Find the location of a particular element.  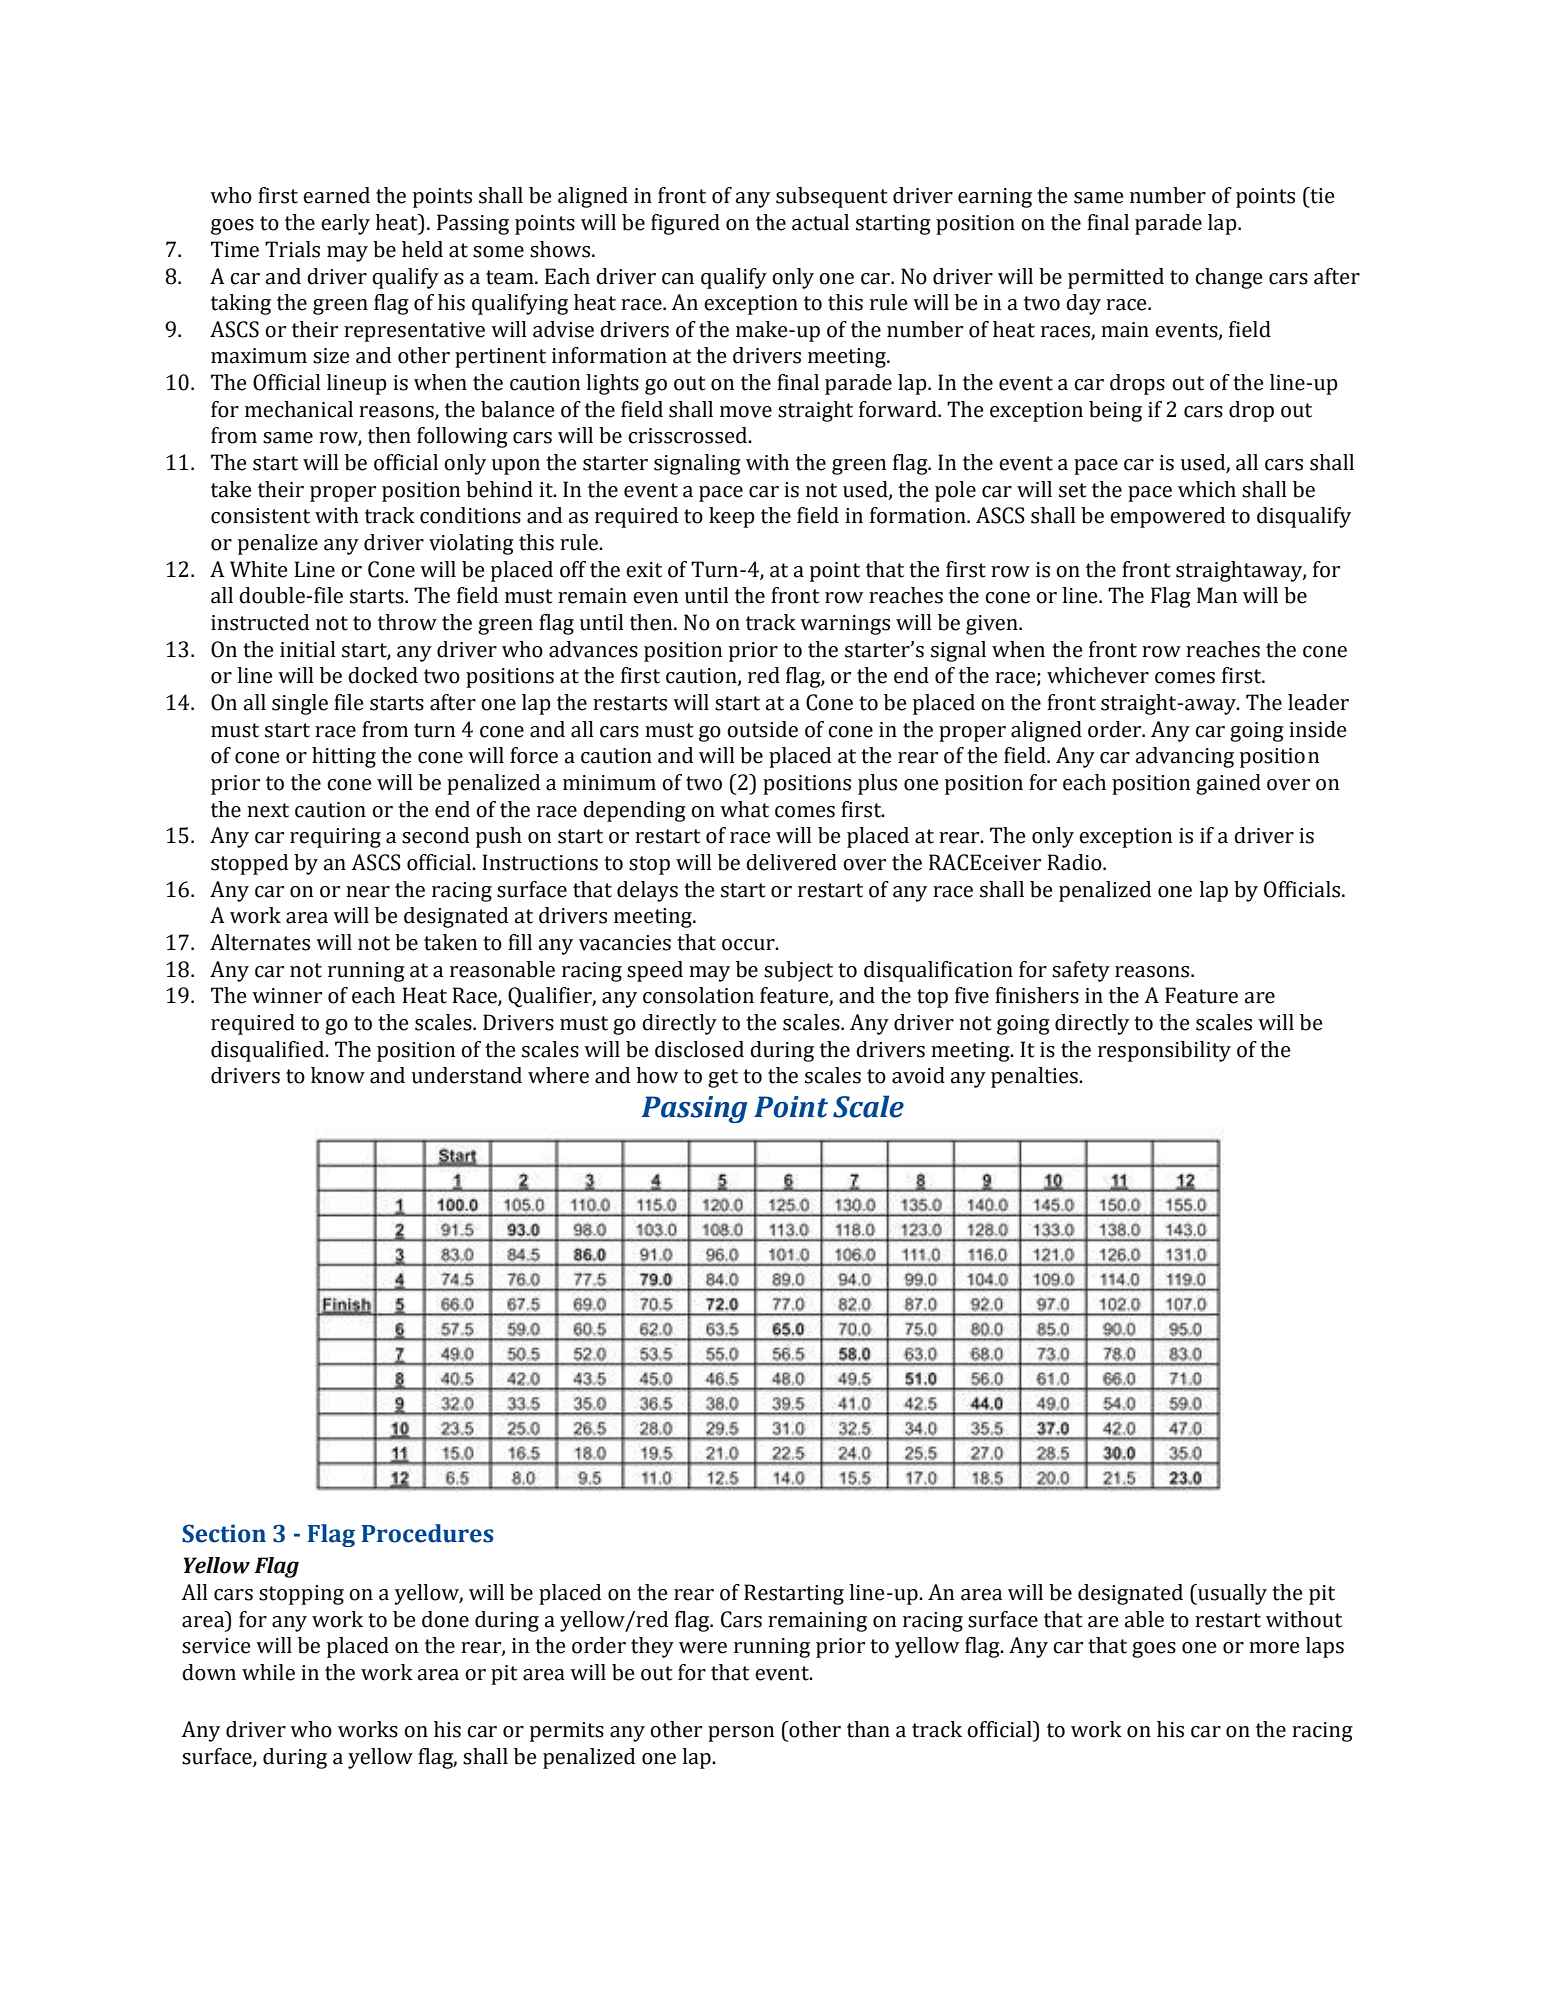

safety is located at coordinates (1081, 971).
